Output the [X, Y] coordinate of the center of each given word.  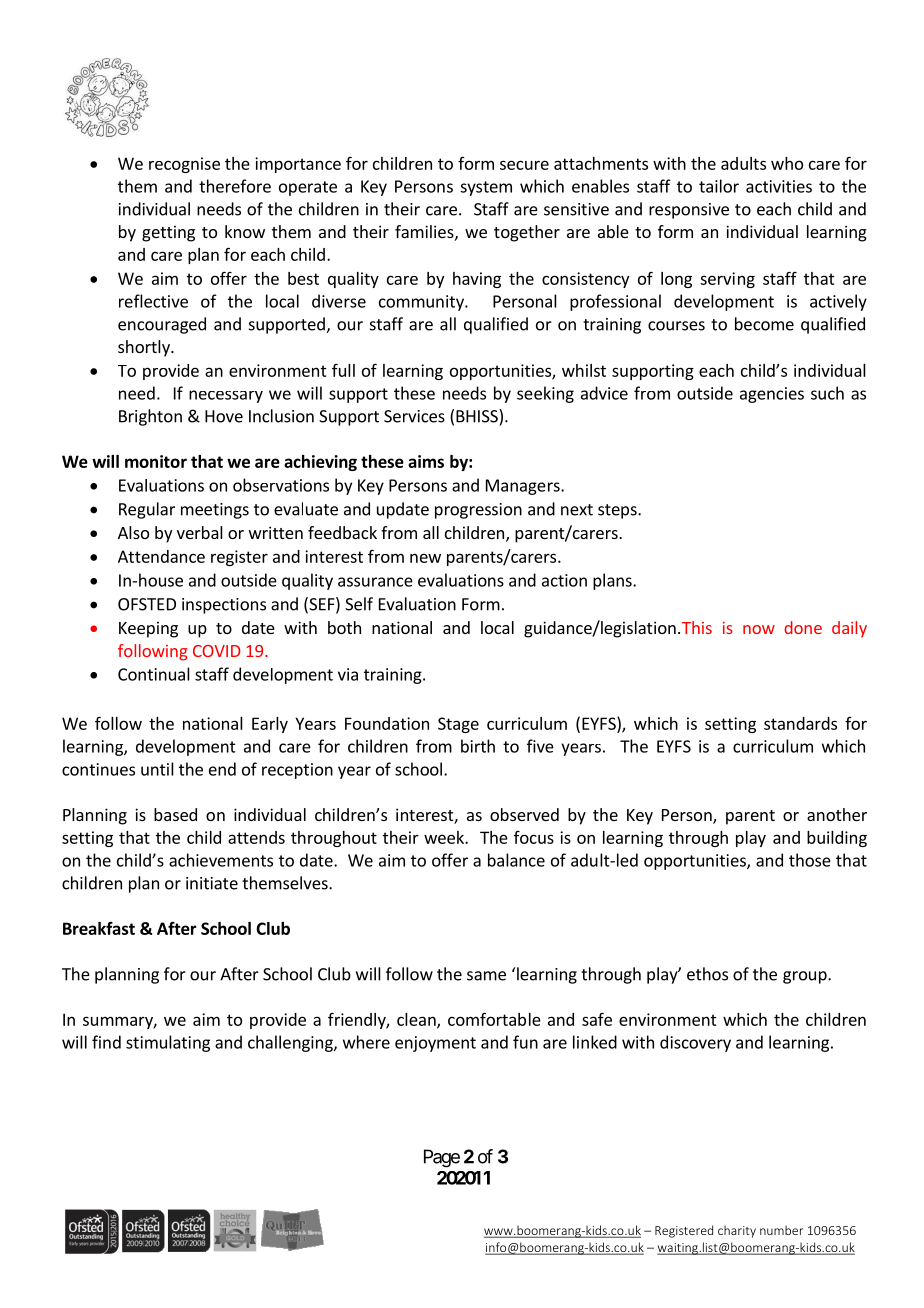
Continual [154, 674]
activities [779, 186]
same [486, 976]
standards [800, 723]
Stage [458, 725]
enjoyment [435, 1044]
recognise [184, 165]
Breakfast [99, 928]
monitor [156, 461]
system [486, 188]
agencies [772, 395]
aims [426, 461]
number [781, 1230]
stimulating [168, 1043]
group [806, 977]
